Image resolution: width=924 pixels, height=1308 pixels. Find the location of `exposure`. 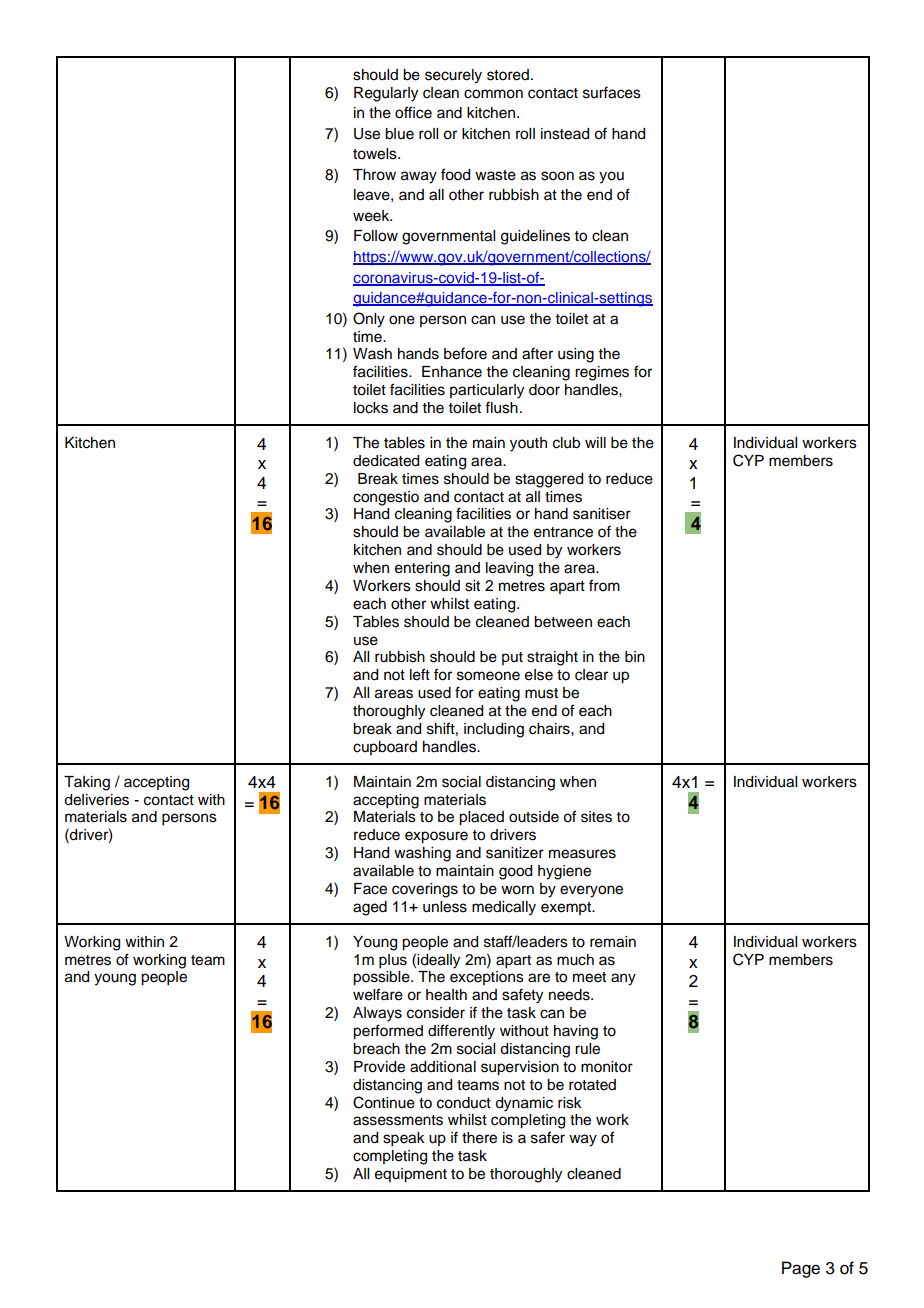

exposure is located at coordinates (436, 837).
